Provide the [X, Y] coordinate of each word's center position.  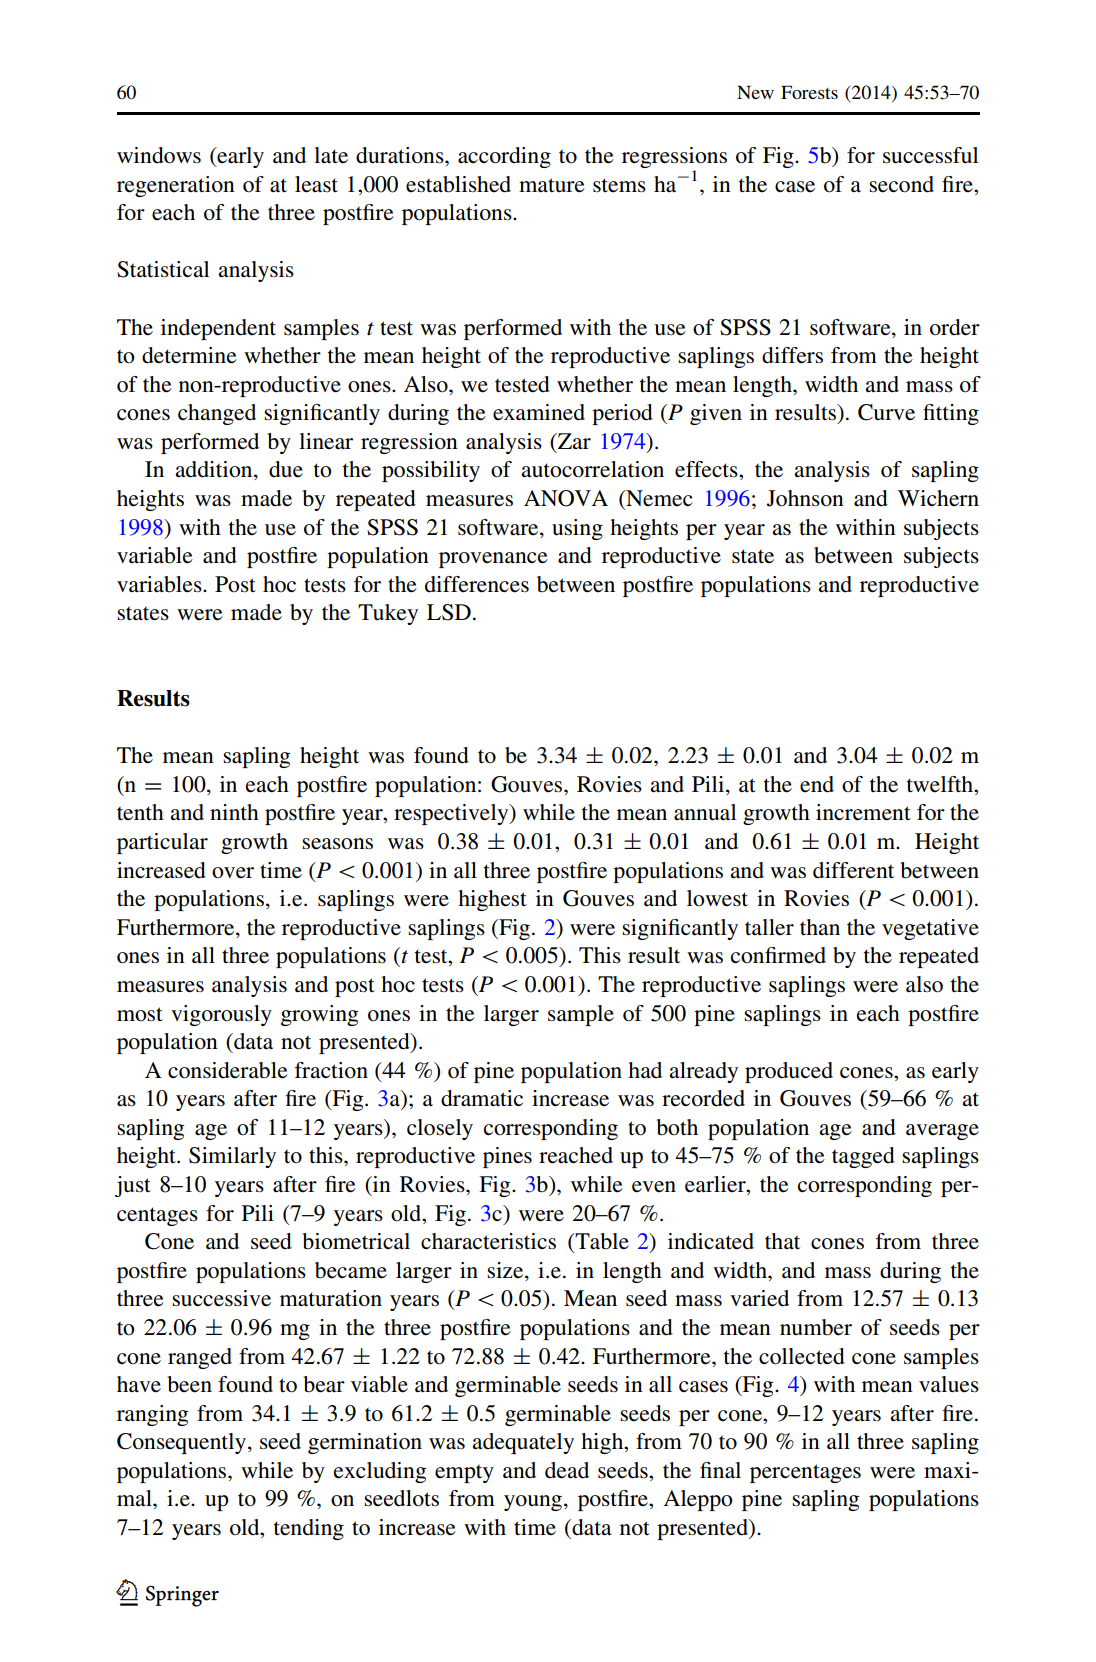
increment [863, 812]
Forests [809, 92]
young [534, 1503]
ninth [234, 812]
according [504, 157]
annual [705, 812]
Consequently [183, 1443]
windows [159, 155]
